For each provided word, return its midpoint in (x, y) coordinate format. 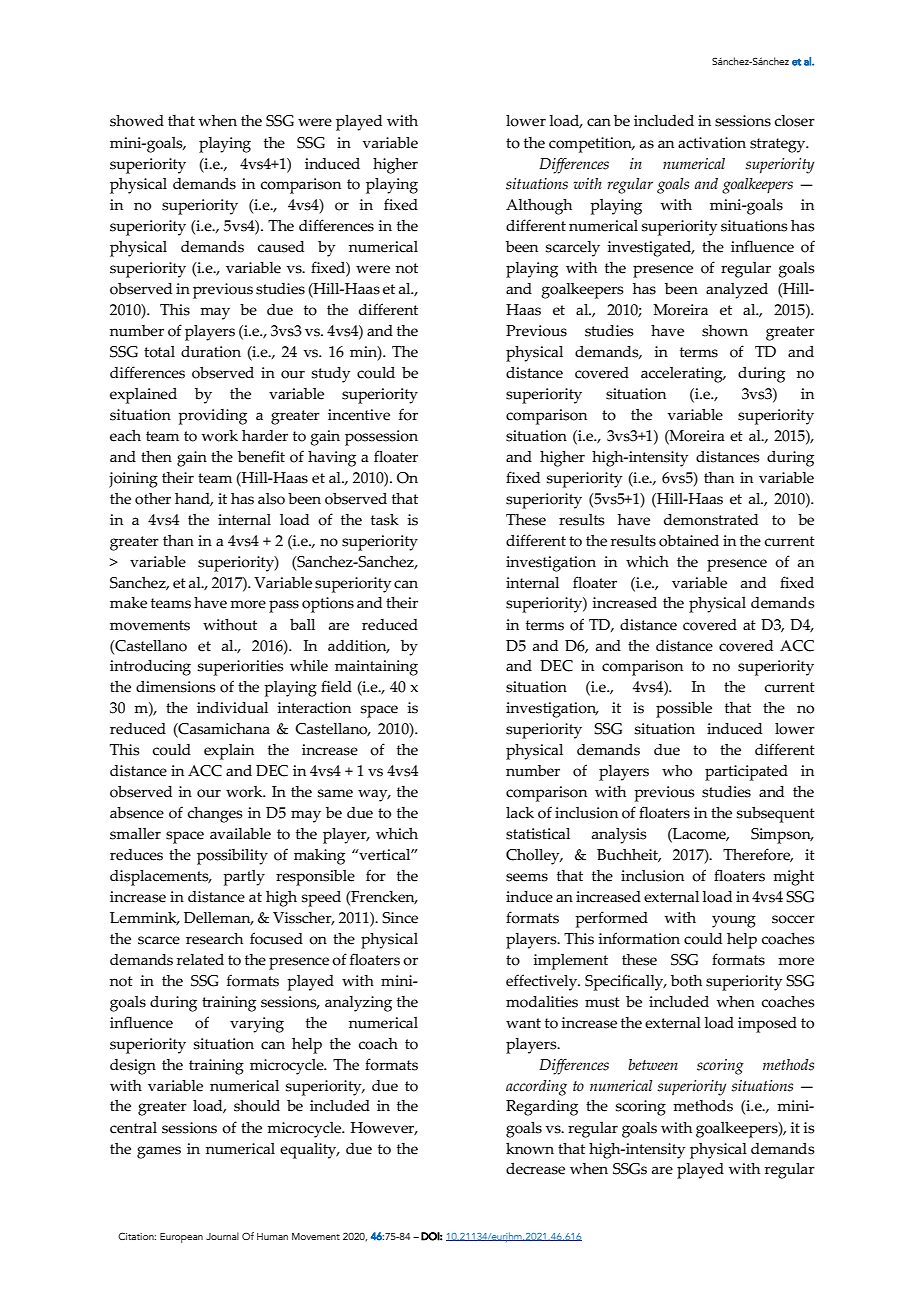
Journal (222, 1236)
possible (684, 710)
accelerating (683, 375)
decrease (535, 1169)
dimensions (176, 687)
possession (381, 438)
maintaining (376, 668)
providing (212, 417)
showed (137, 121)
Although (539, 207)
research (214, 939)
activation (712, 143)
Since (400, 918)
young (734, 921)
